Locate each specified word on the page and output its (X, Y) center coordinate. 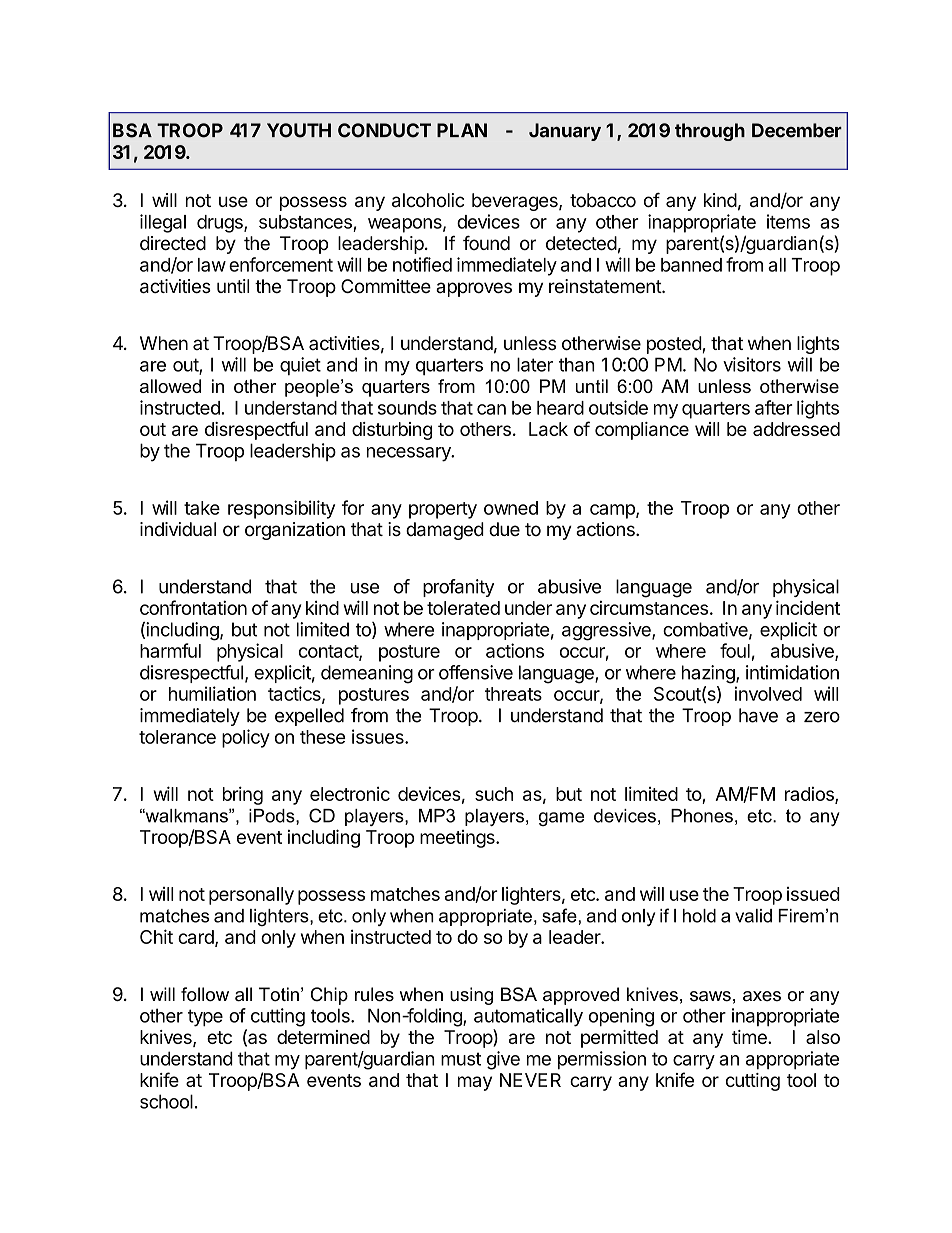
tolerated (463, 608)
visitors (752, 364)
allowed (170, 386)
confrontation (193, 607)
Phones (702, 816)
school (166, 1101)
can (491, 409)
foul (735, 650)
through (710, 132)
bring (243, 795)
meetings (458, 839)
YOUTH (299, 130)
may (475, 1083)
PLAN (462, 130)
